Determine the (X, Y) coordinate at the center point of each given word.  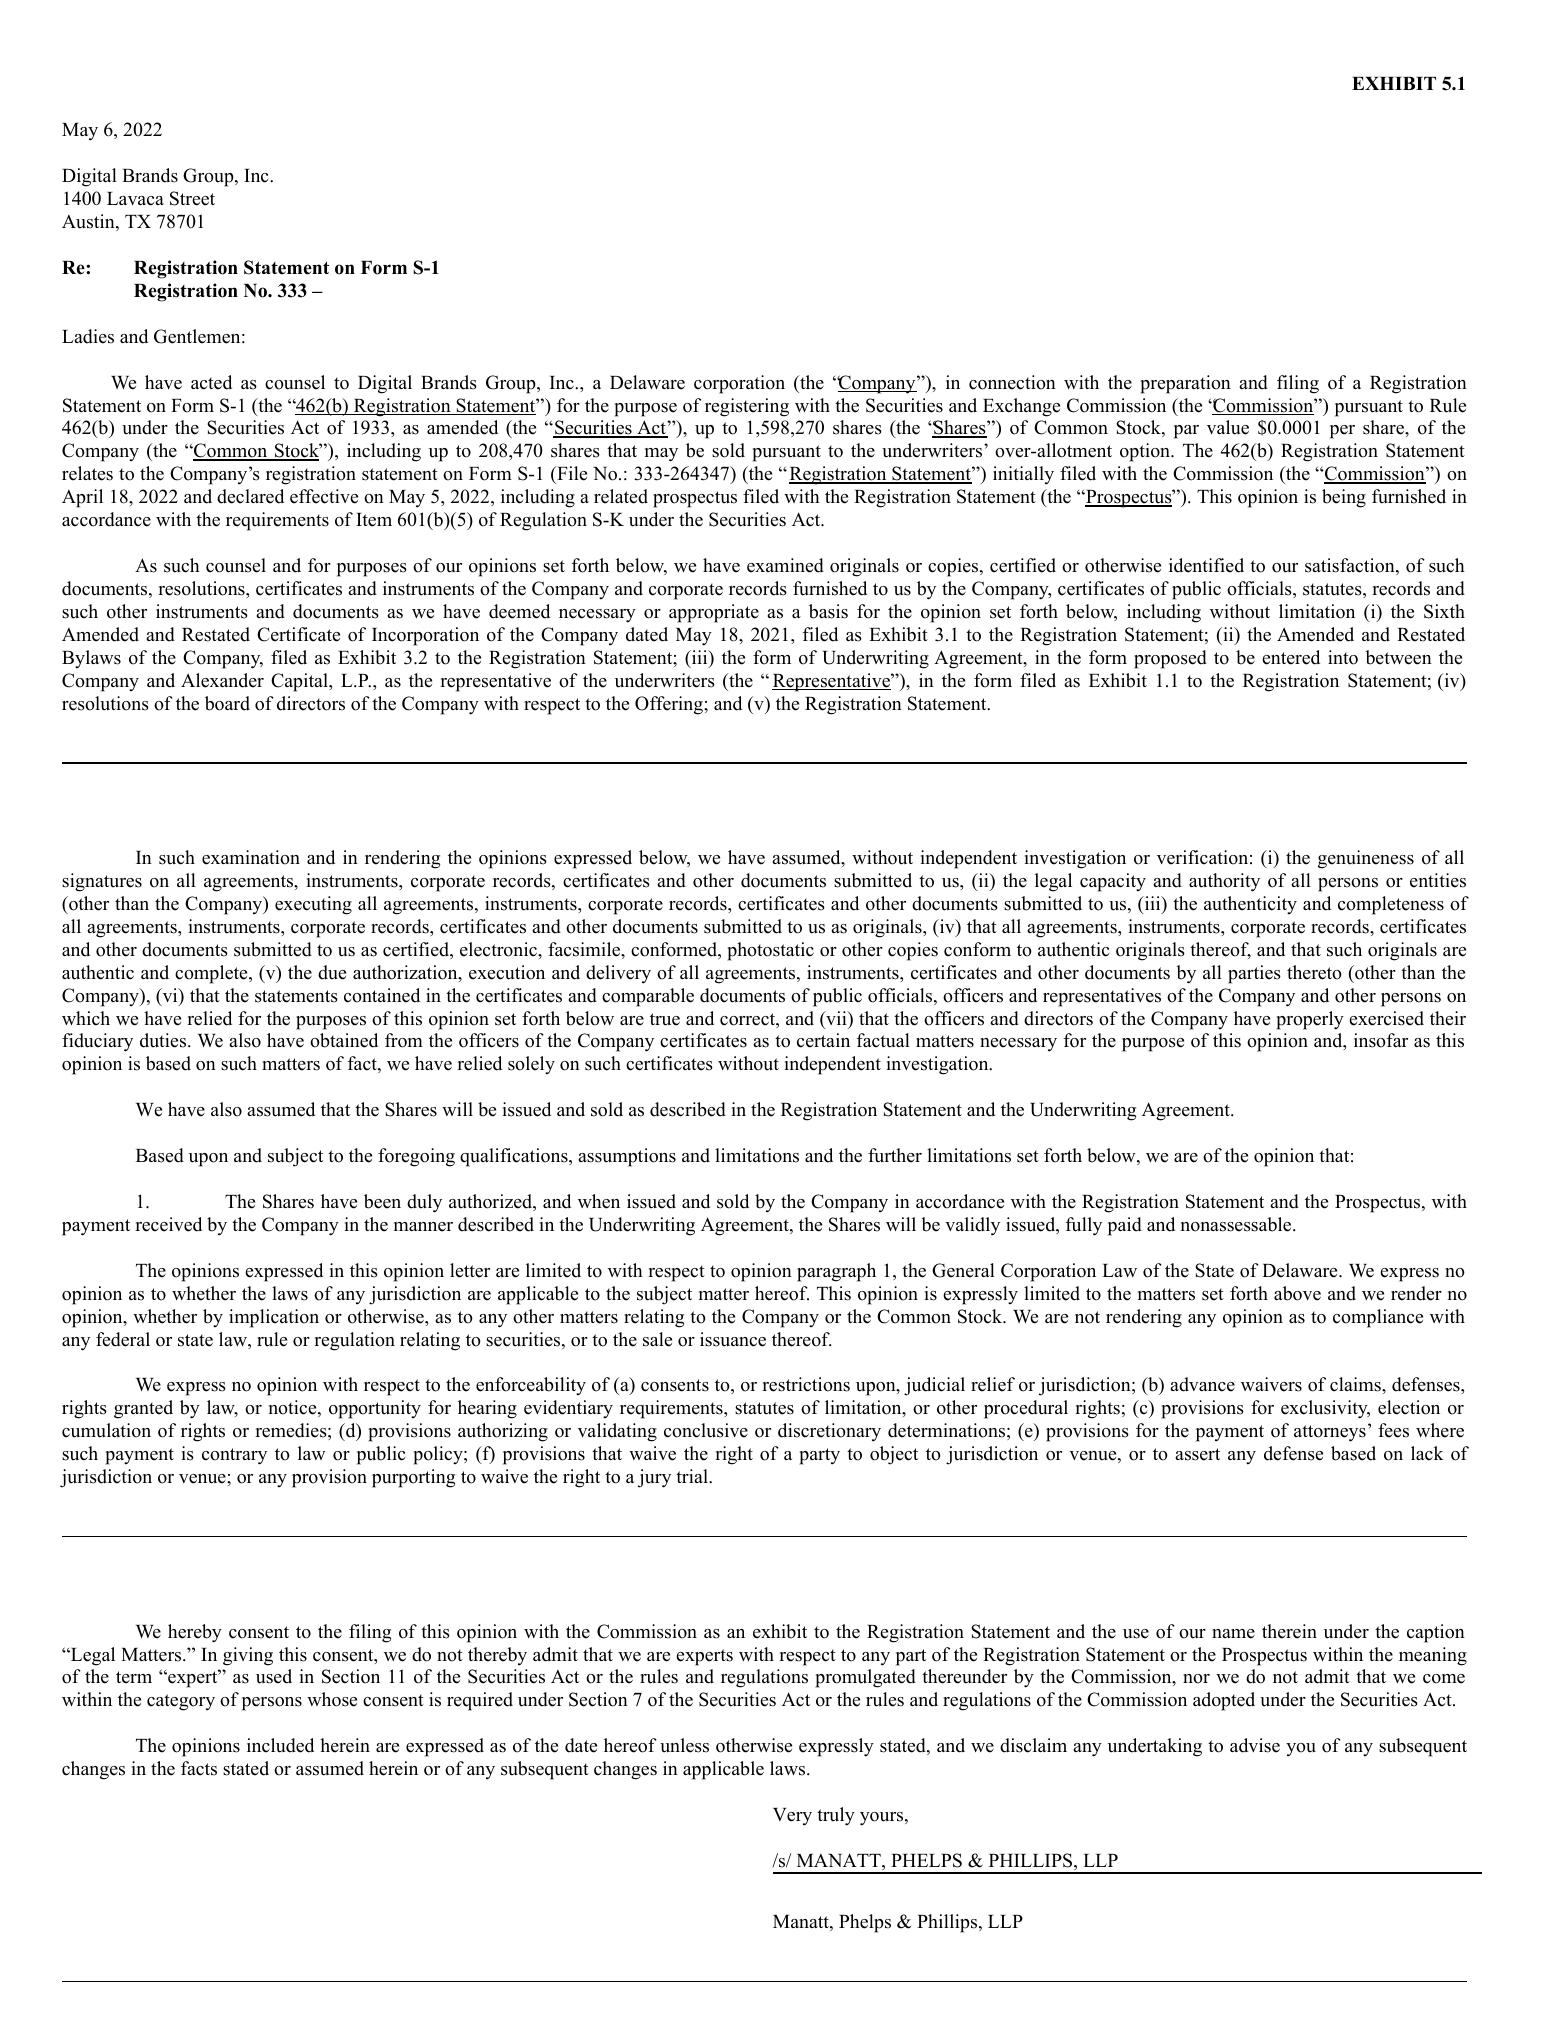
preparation (1185, 384)
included (280, 1745)
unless (684, 1745)
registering (747, 407)
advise (1255, 1745)
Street (192, 198)
